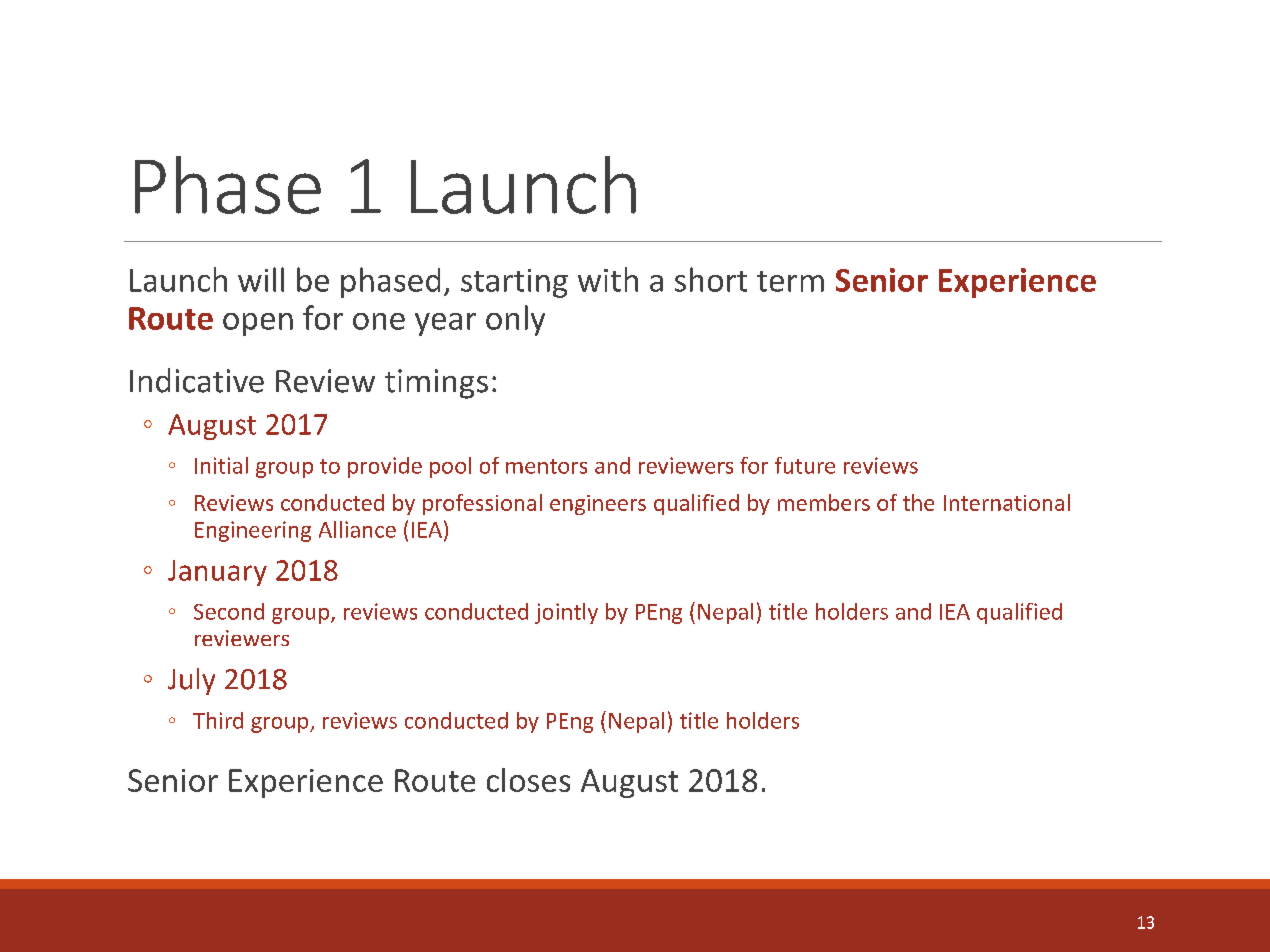 This document has width=1270, height=952. What do you see at coordinates (608, 279) in the document?
I see `with` at bounding box center [608, 279].
